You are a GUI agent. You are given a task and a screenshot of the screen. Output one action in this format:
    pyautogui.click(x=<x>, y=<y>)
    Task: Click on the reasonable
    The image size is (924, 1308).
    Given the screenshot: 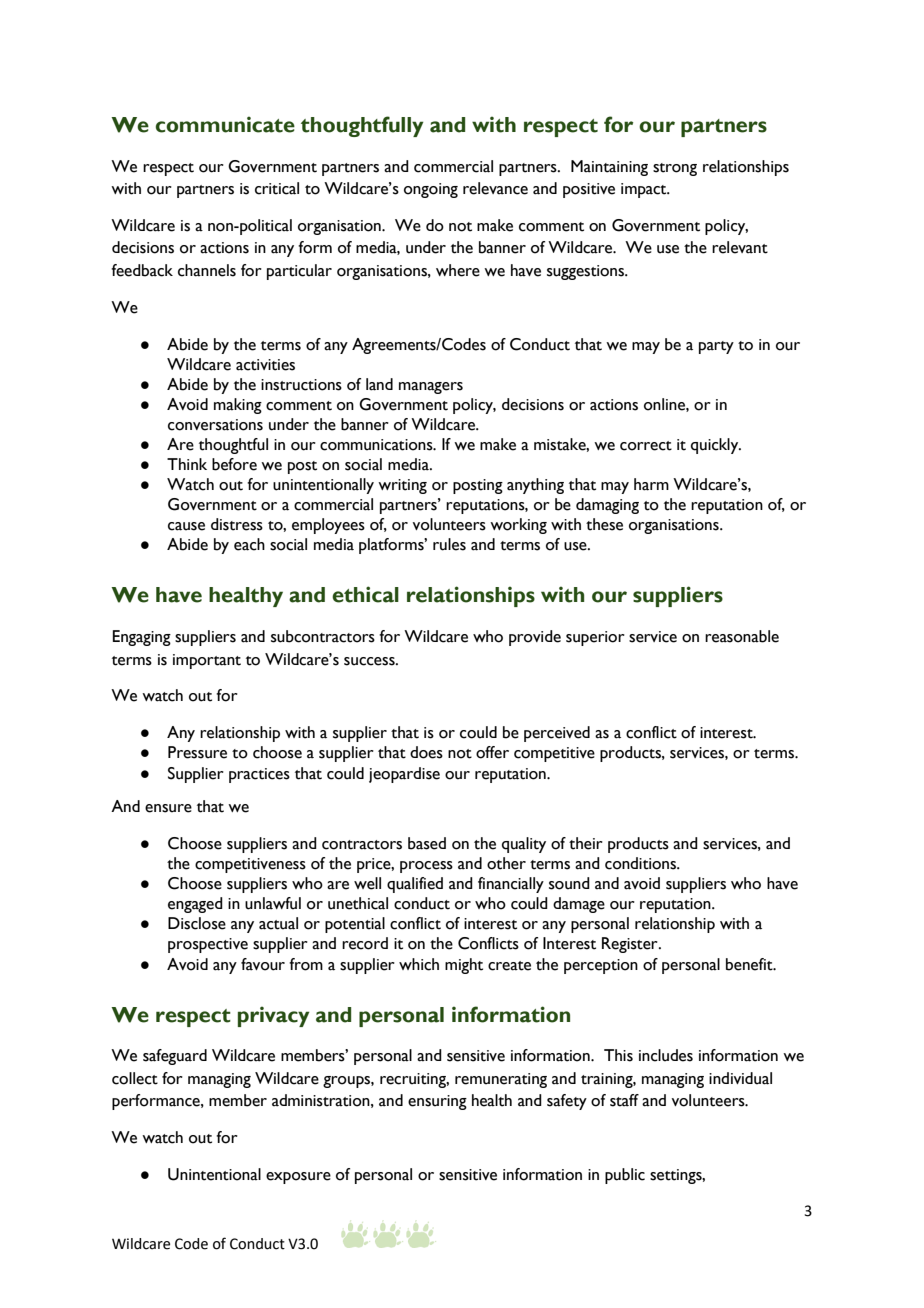 What is the action you would take?
    pyautogui.click(x=742, y=636)
